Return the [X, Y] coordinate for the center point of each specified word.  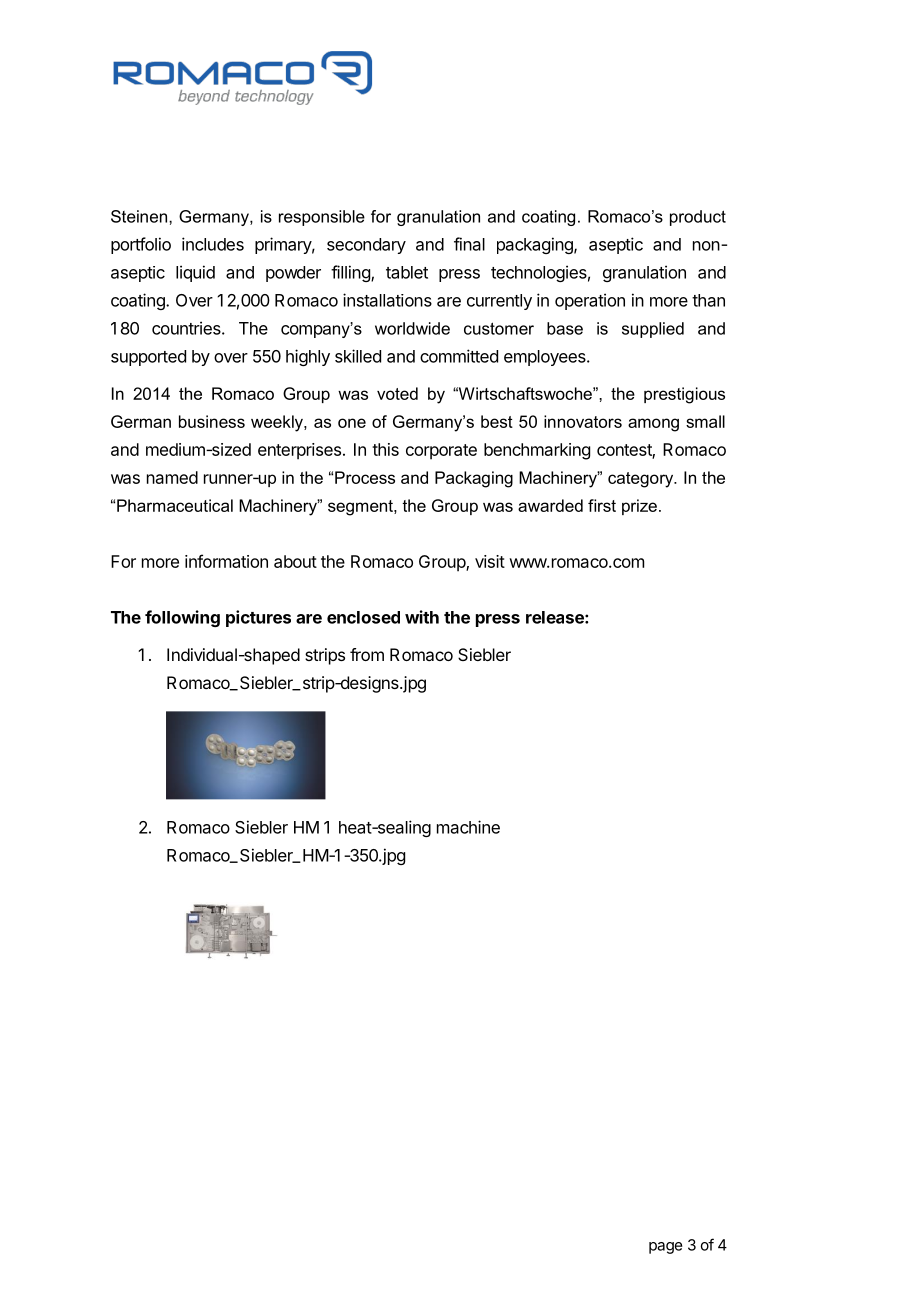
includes [213, 244]
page [666, 1248]
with [422, 617]
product [698, 218]
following [182, 618]
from [367, 654]
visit [490, 561]
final [469, 244]
